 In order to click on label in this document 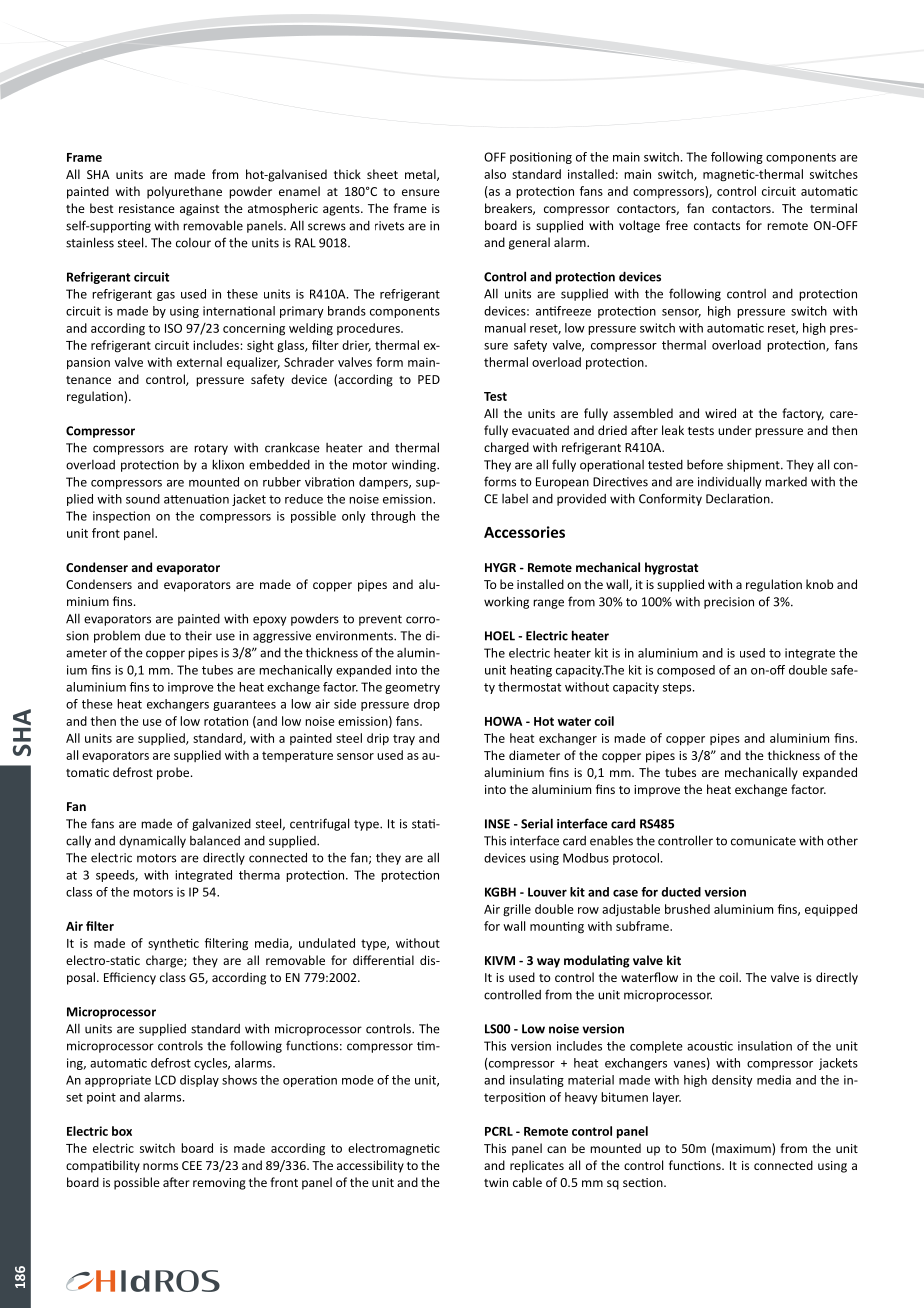, I will do `click(515, 499)`.
